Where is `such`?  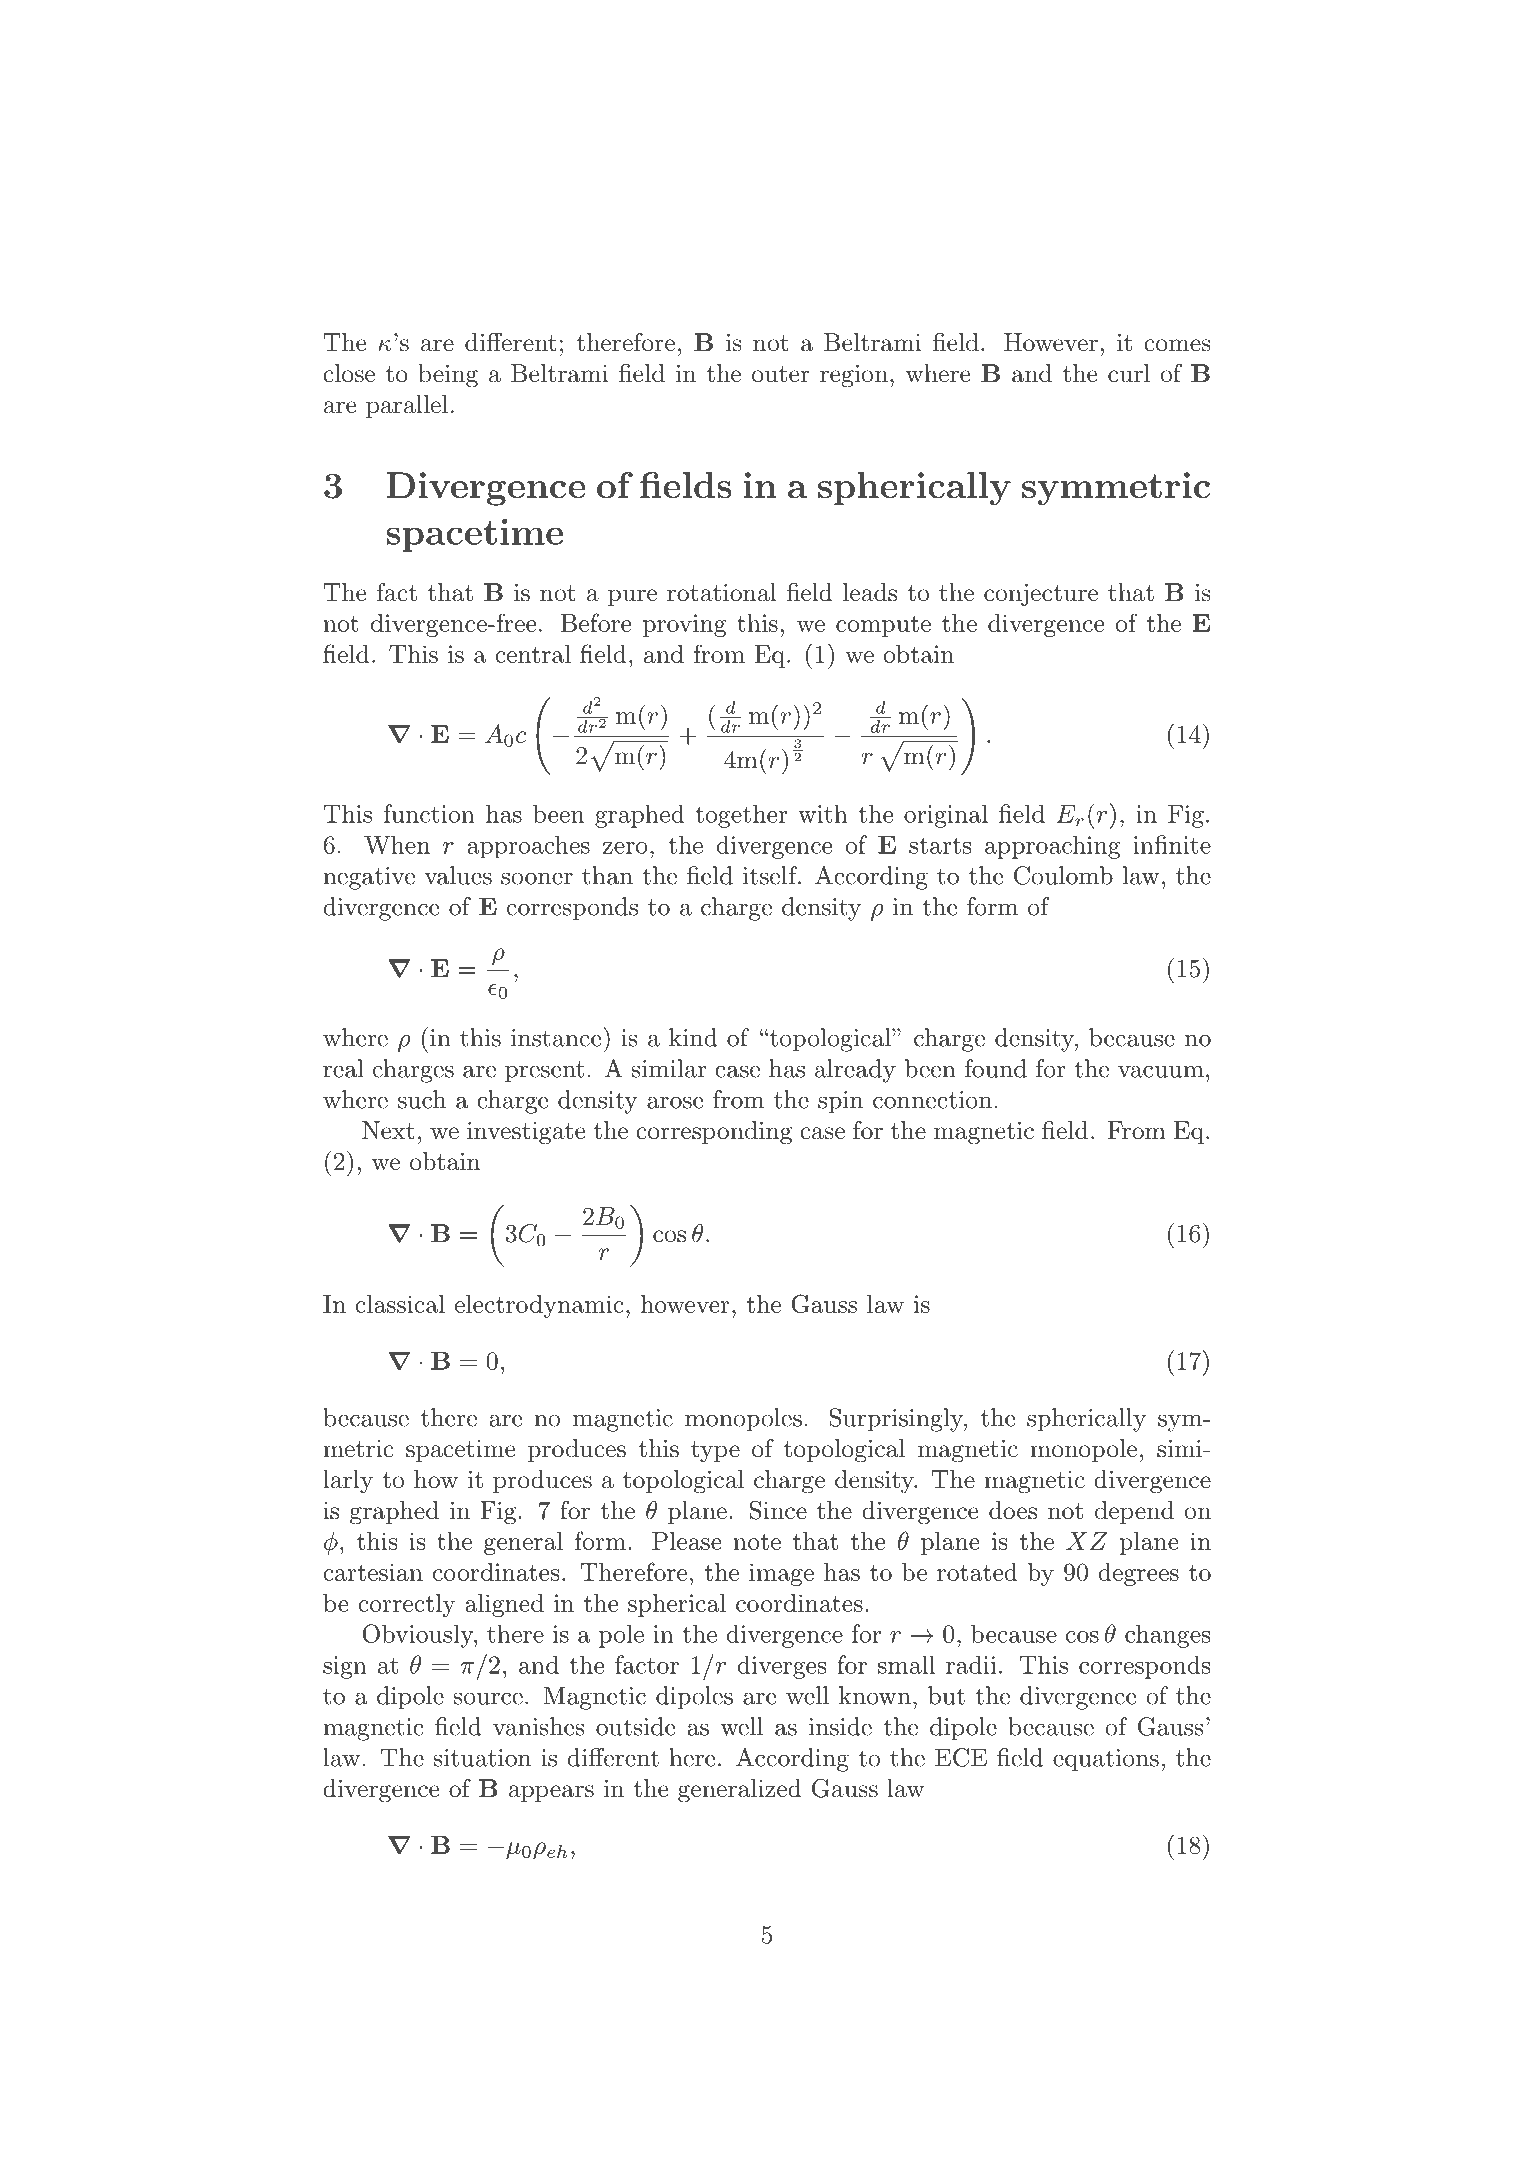
such is located at coordinates (422, 1099).
